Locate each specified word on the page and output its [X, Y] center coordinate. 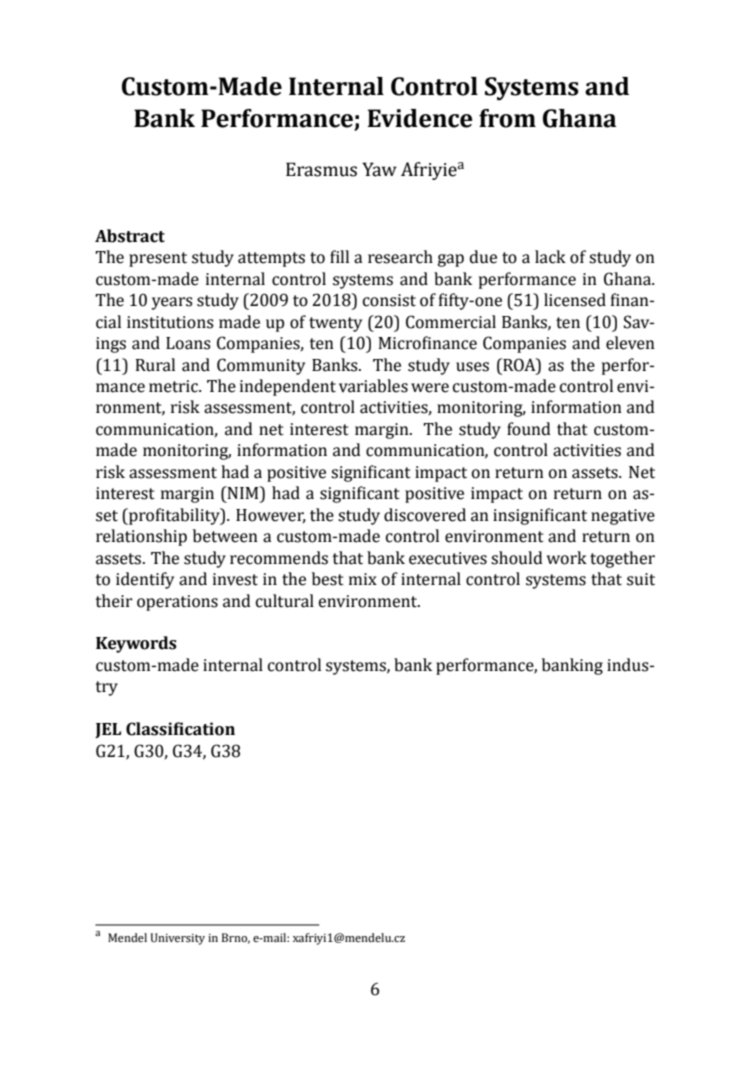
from [507, 118]
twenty [335, 324]
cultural [285, 601]
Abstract [130, 236]
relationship [141, 537]
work [567, 558]
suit [641, 579]
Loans [188, 343]
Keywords [136, 644]
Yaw [379, 169]
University [177, 939]
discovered [425, 515]
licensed [575, 300]
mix [363, 579]
